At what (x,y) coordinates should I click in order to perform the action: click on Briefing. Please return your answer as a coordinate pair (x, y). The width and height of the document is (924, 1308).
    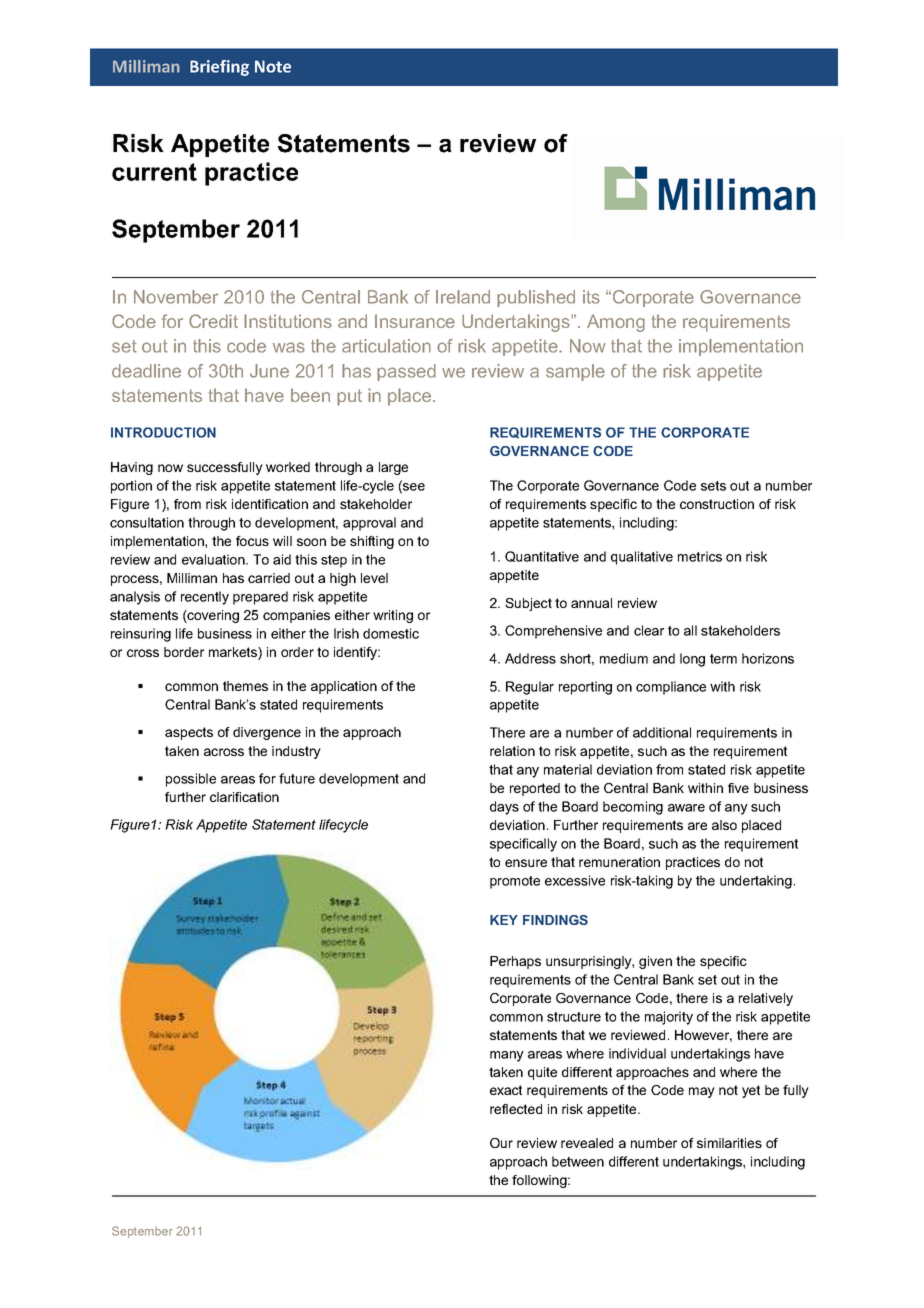
    Looking at the image, I should click on (219, 68).
